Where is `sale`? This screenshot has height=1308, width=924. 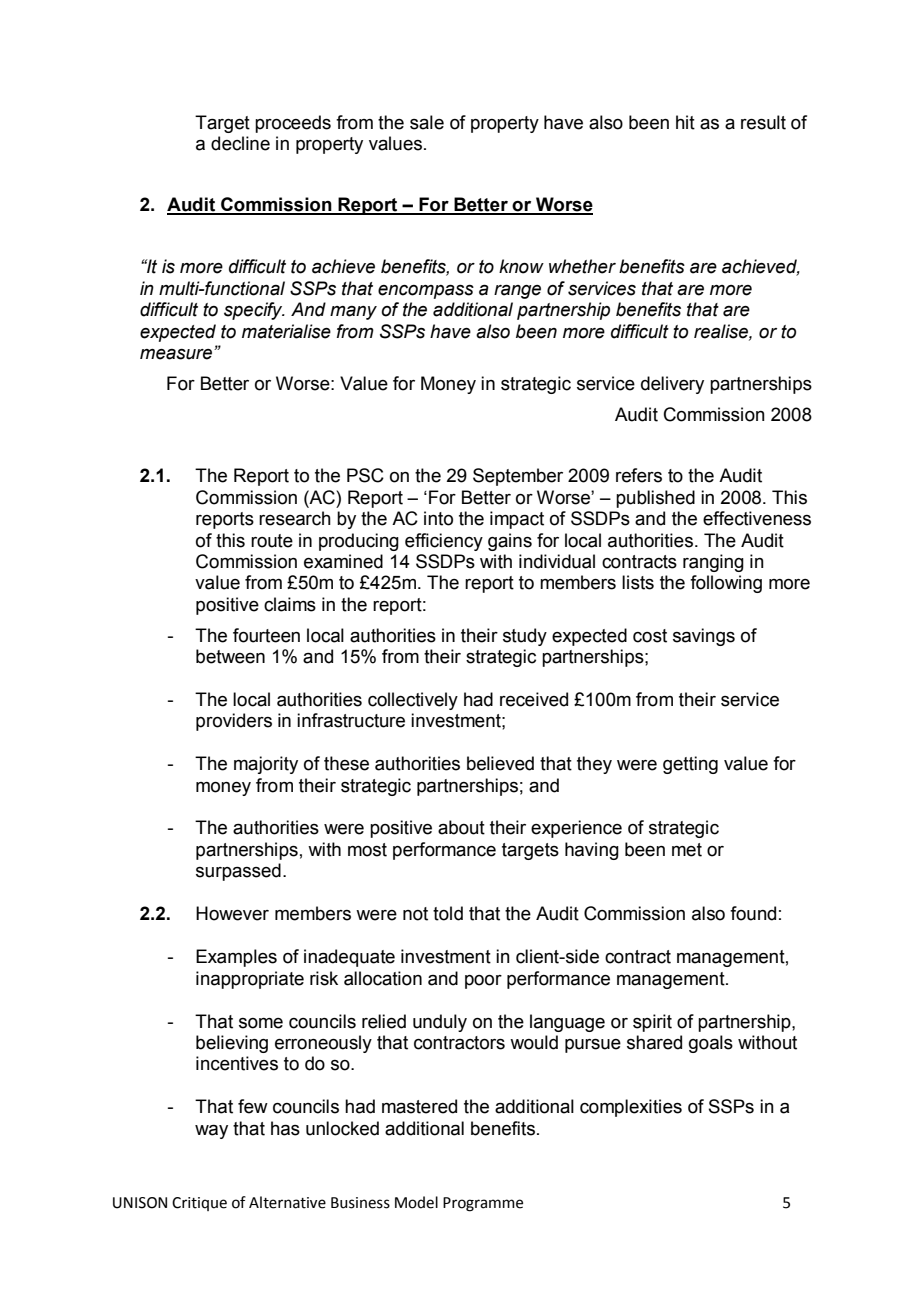 sale is located at coordinates (427, 122).
